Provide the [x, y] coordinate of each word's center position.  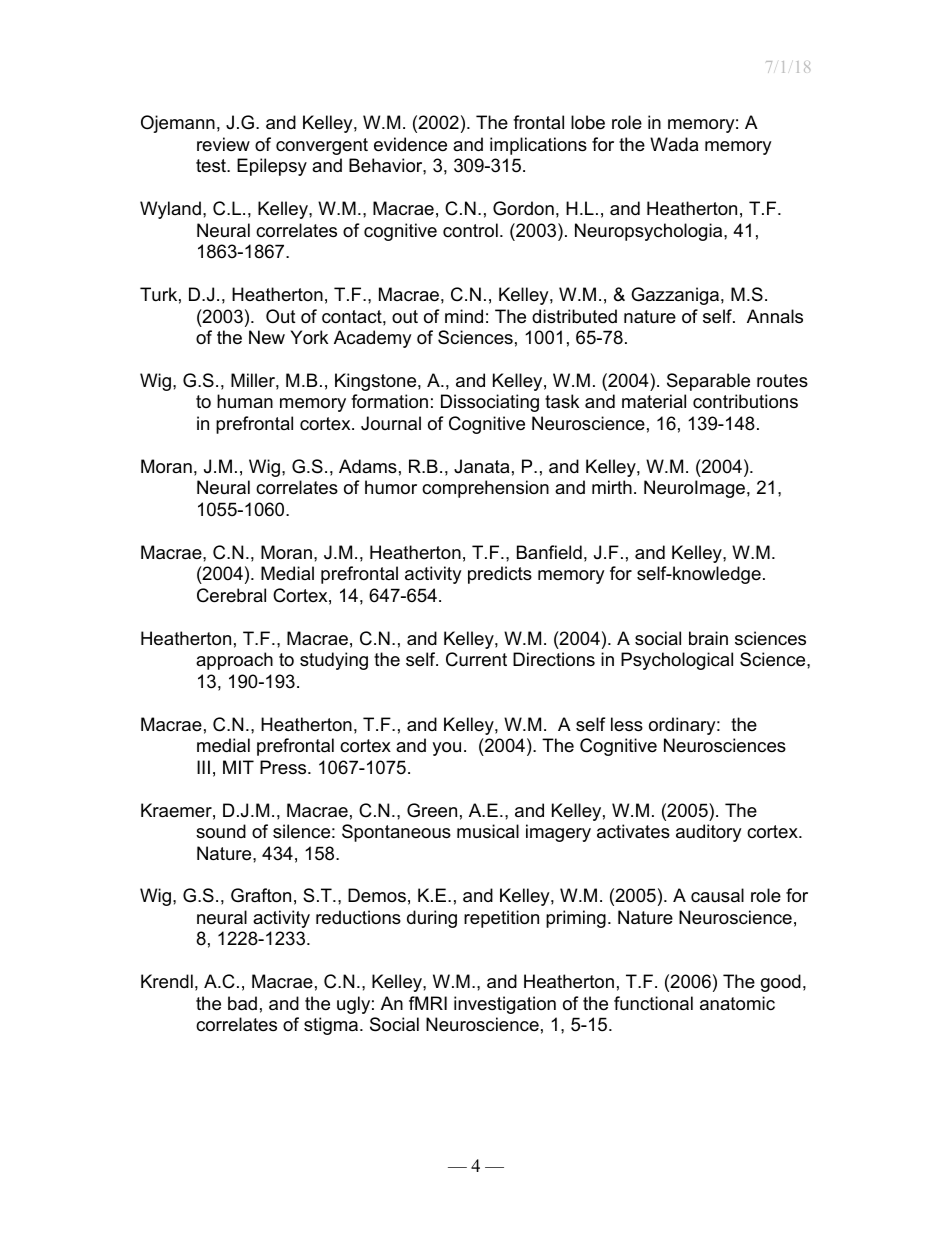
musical [488, 831]
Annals [775, 316]
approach [234, 661]
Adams [368, 466]
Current [476, 659]
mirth [612, 487]
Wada [674, 144]
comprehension [485, 489]
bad [242, 1003]
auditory [709, 833]
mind [464, 316]
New [267, 337]
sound [221, 831]
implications [538, 146]
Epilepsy [272, 167]
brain [708, 638]
